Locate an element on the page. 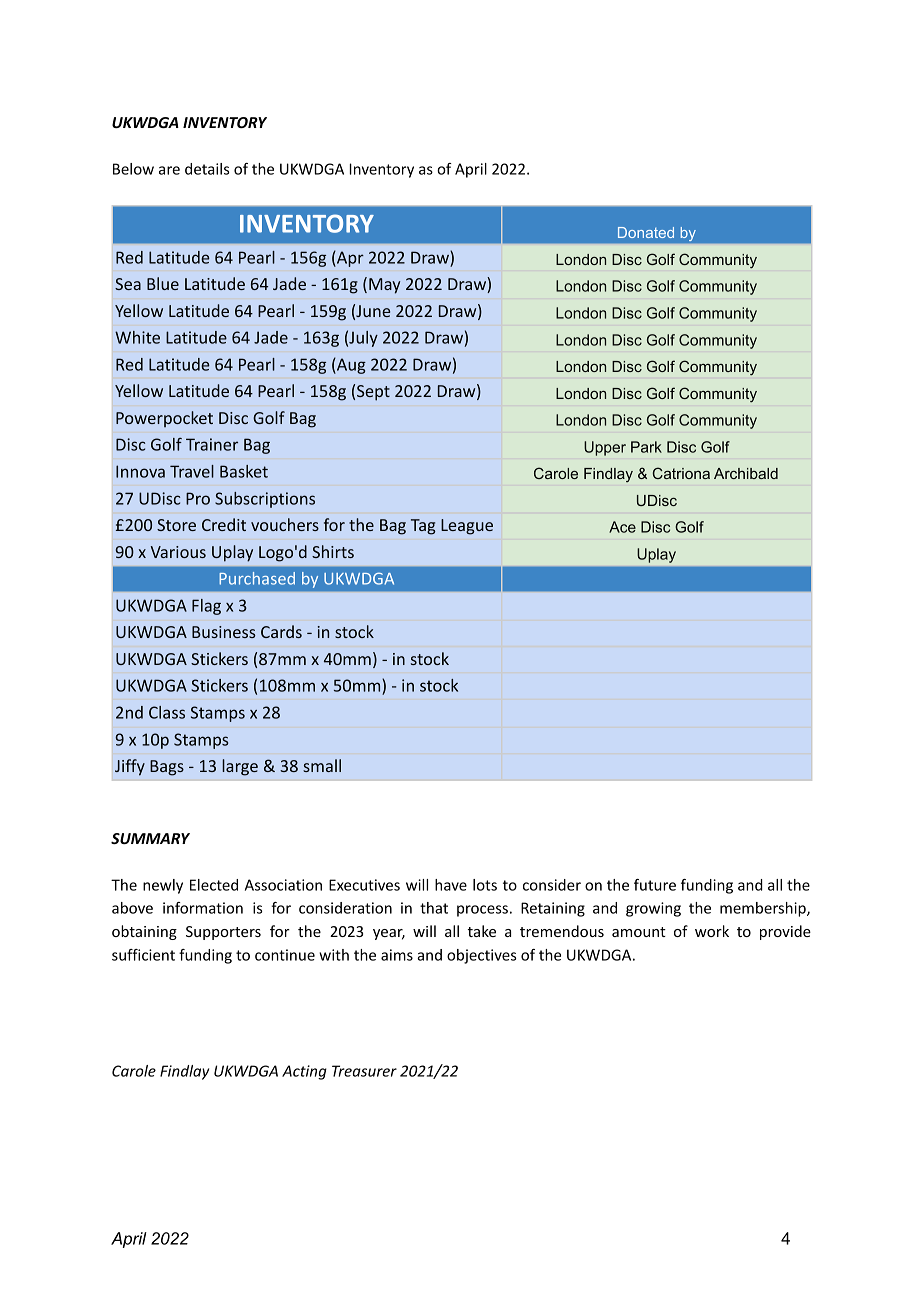 This document has height=1307, width=924. small is located at coordinates (322, 765).
